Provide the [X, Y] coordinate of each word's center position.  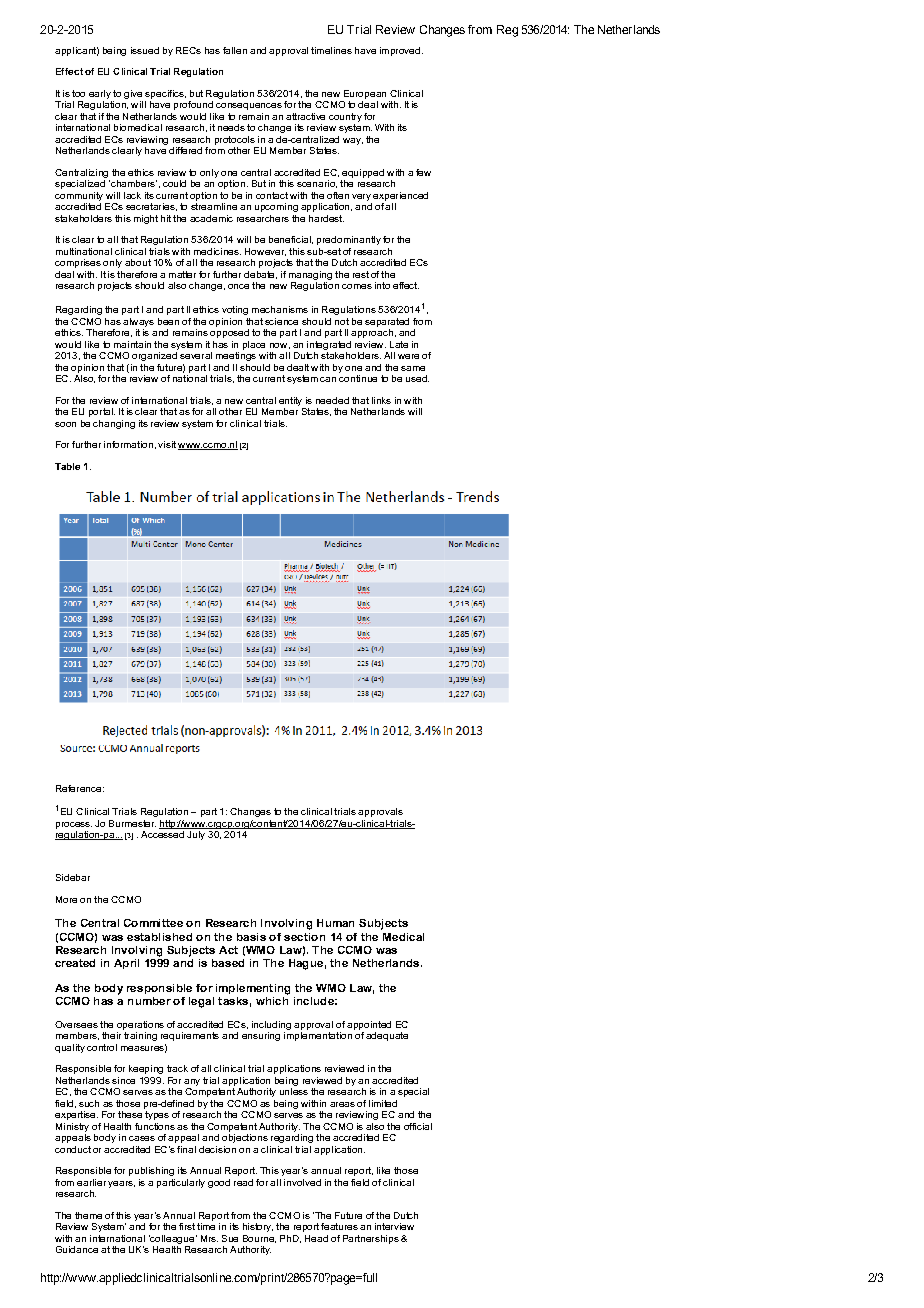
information [128, 444]
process [74, 825]
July [196, 835]
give [133, 94]
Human [335, 923]
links [381, 400]
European [365, 94]
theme [88, 1215]
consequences [249, 106]
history [258, 1227]
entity [290, 401]
